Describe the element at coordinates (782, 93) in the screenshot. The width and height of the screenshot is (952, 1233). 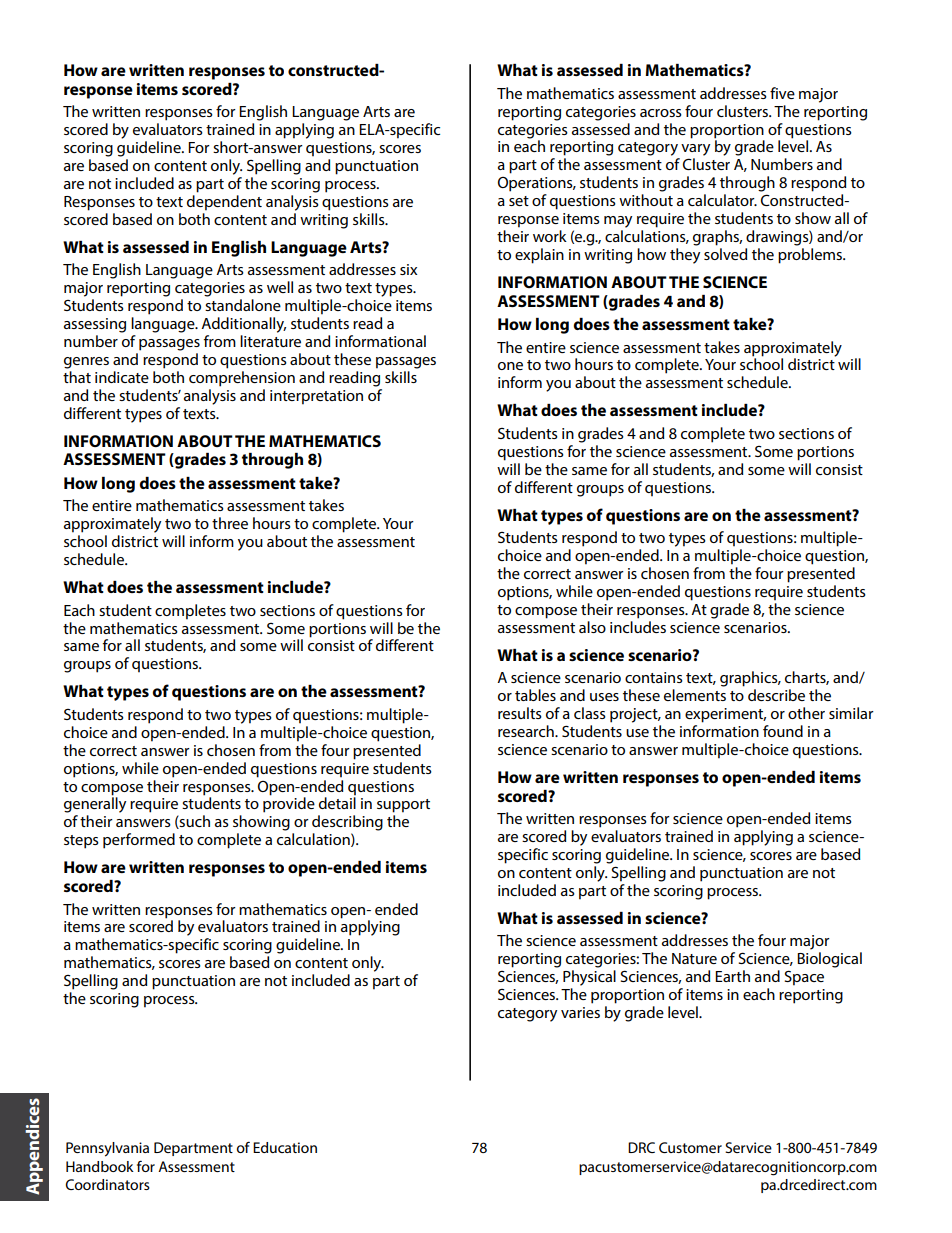
I see `five` at that location.
